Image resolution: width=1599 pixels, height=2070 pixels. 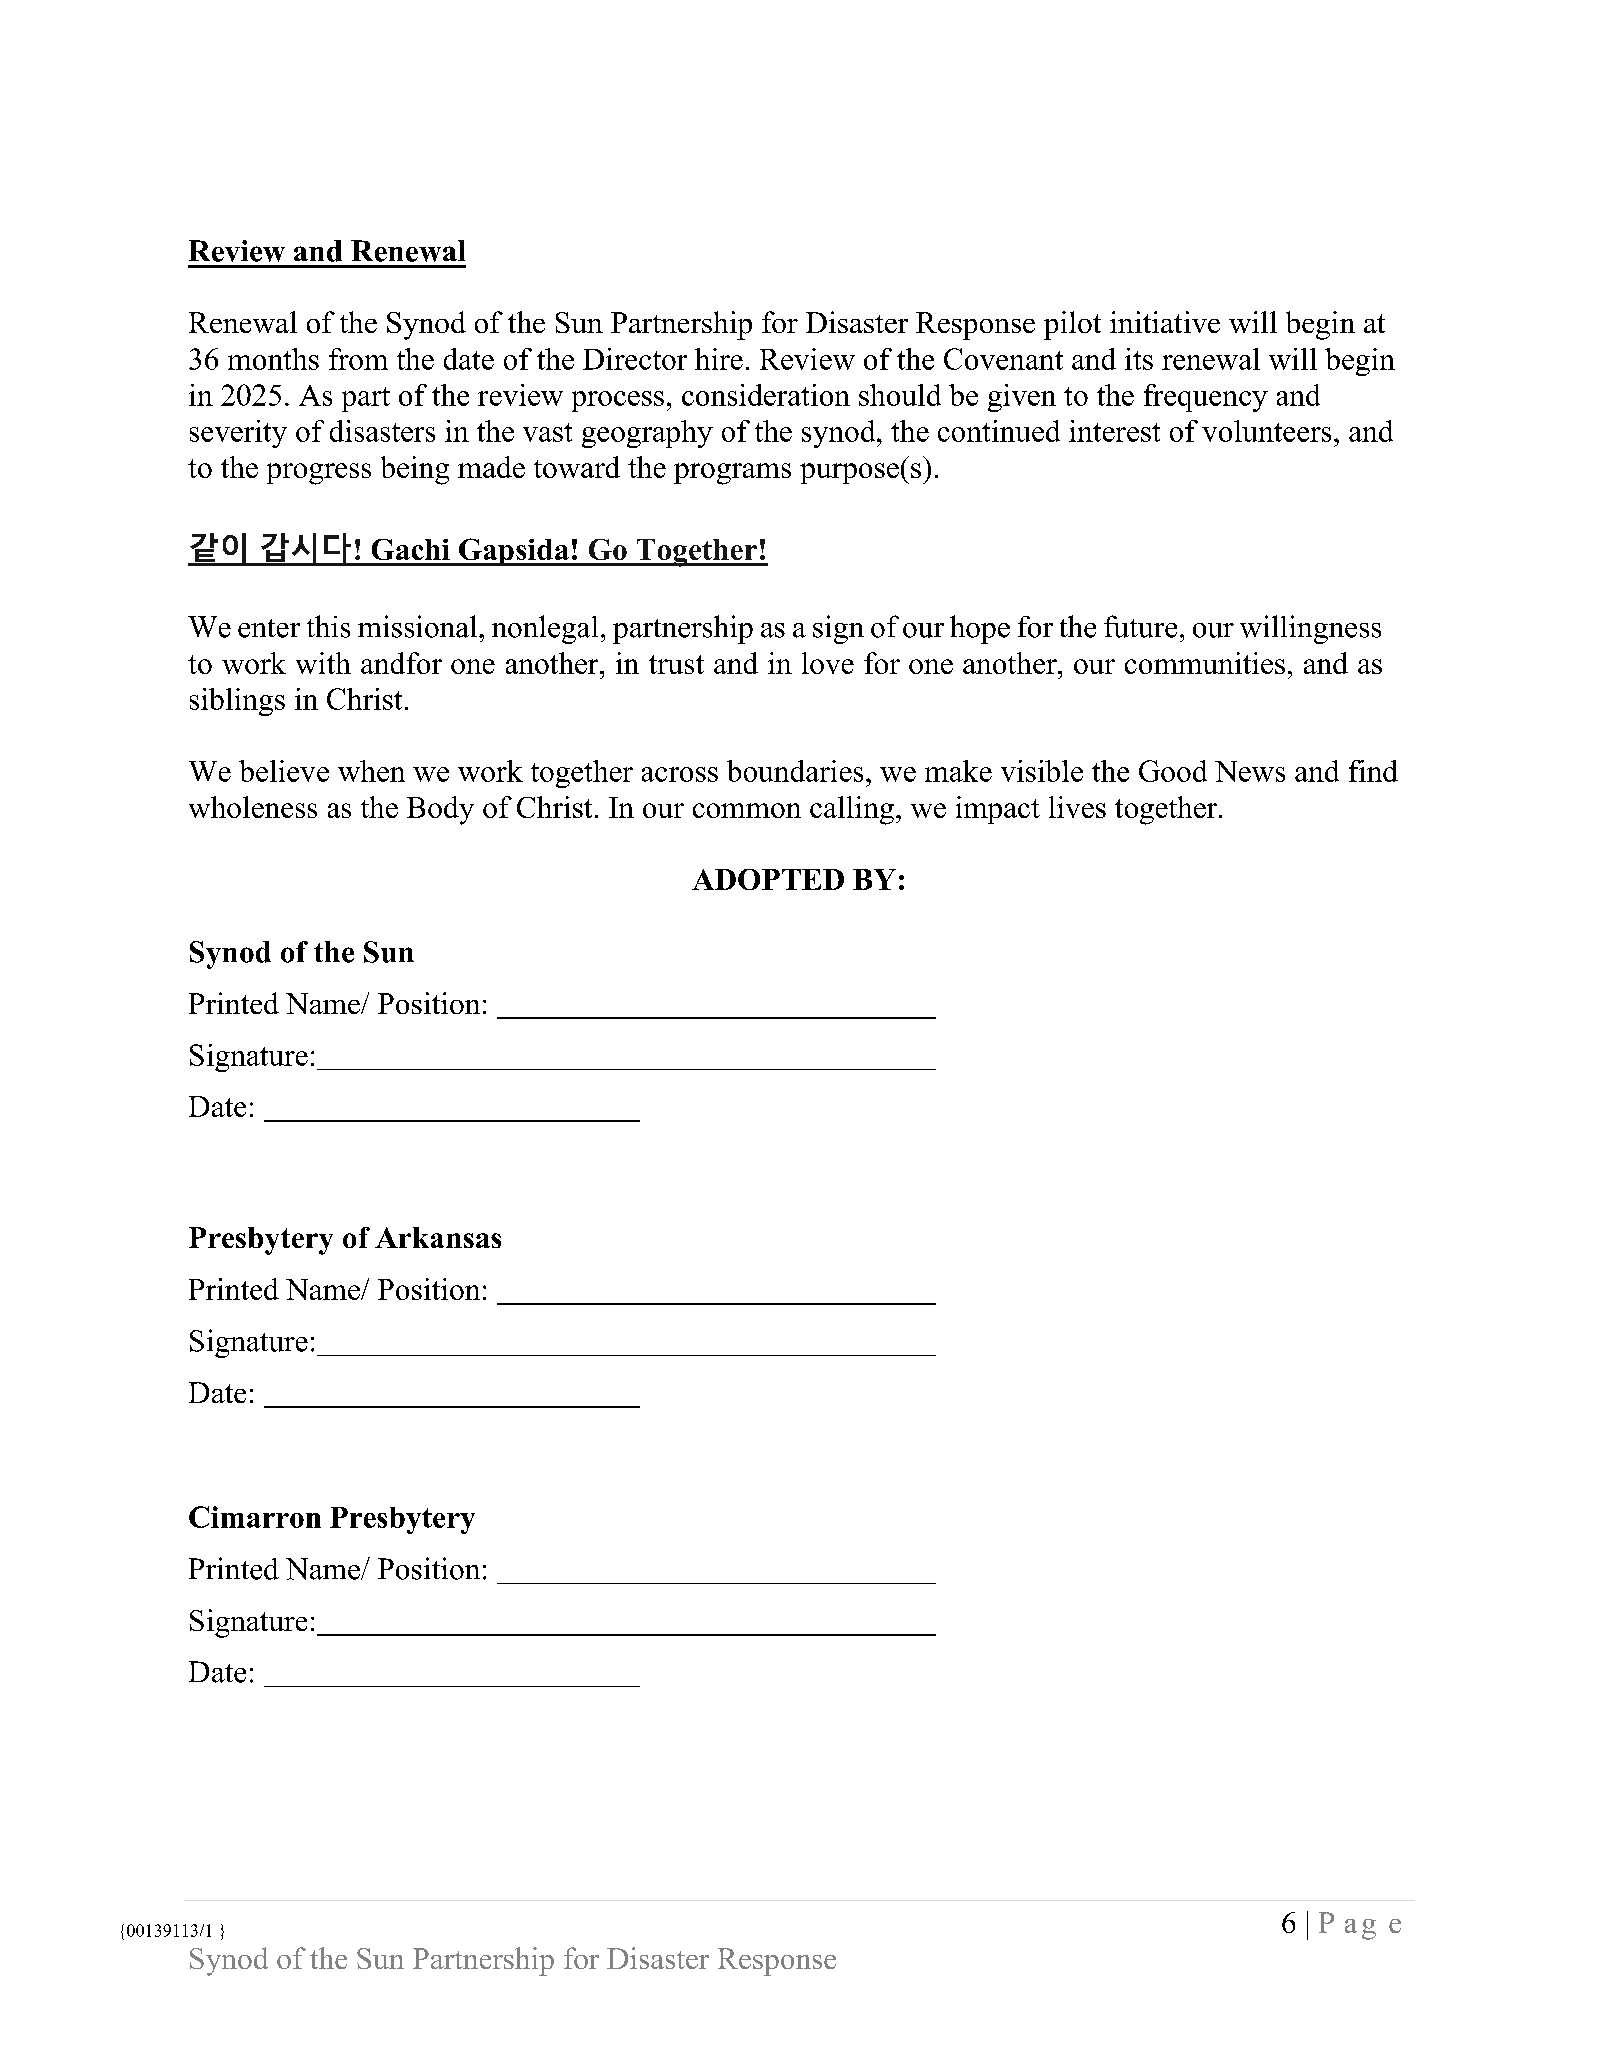 I want to click on Arkansas, so click(x=438, y=1237).
